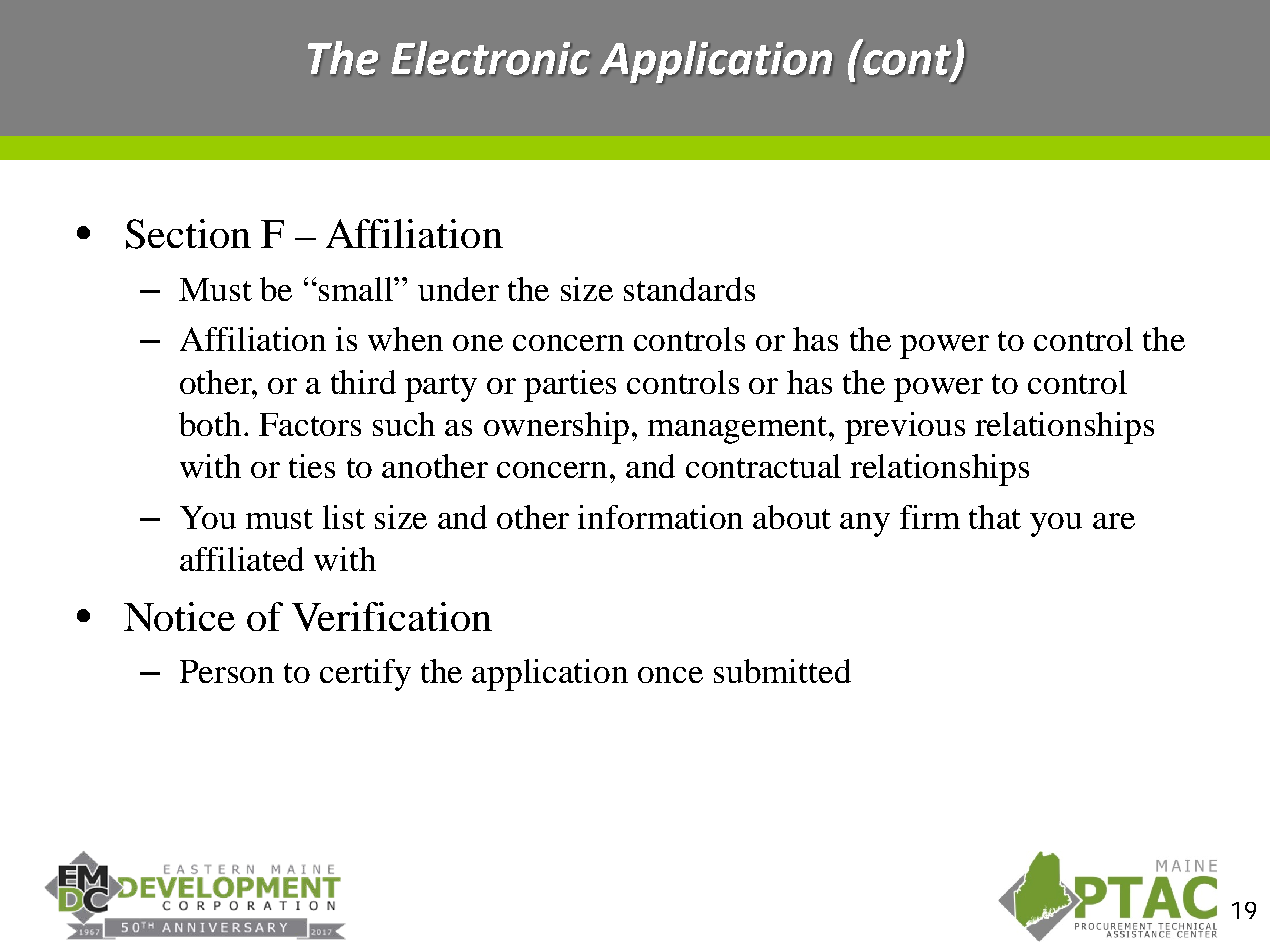 This page has width=1270, height=952. Describe the element at coordinates (458, 289) in the page. I see `under` at that location.
